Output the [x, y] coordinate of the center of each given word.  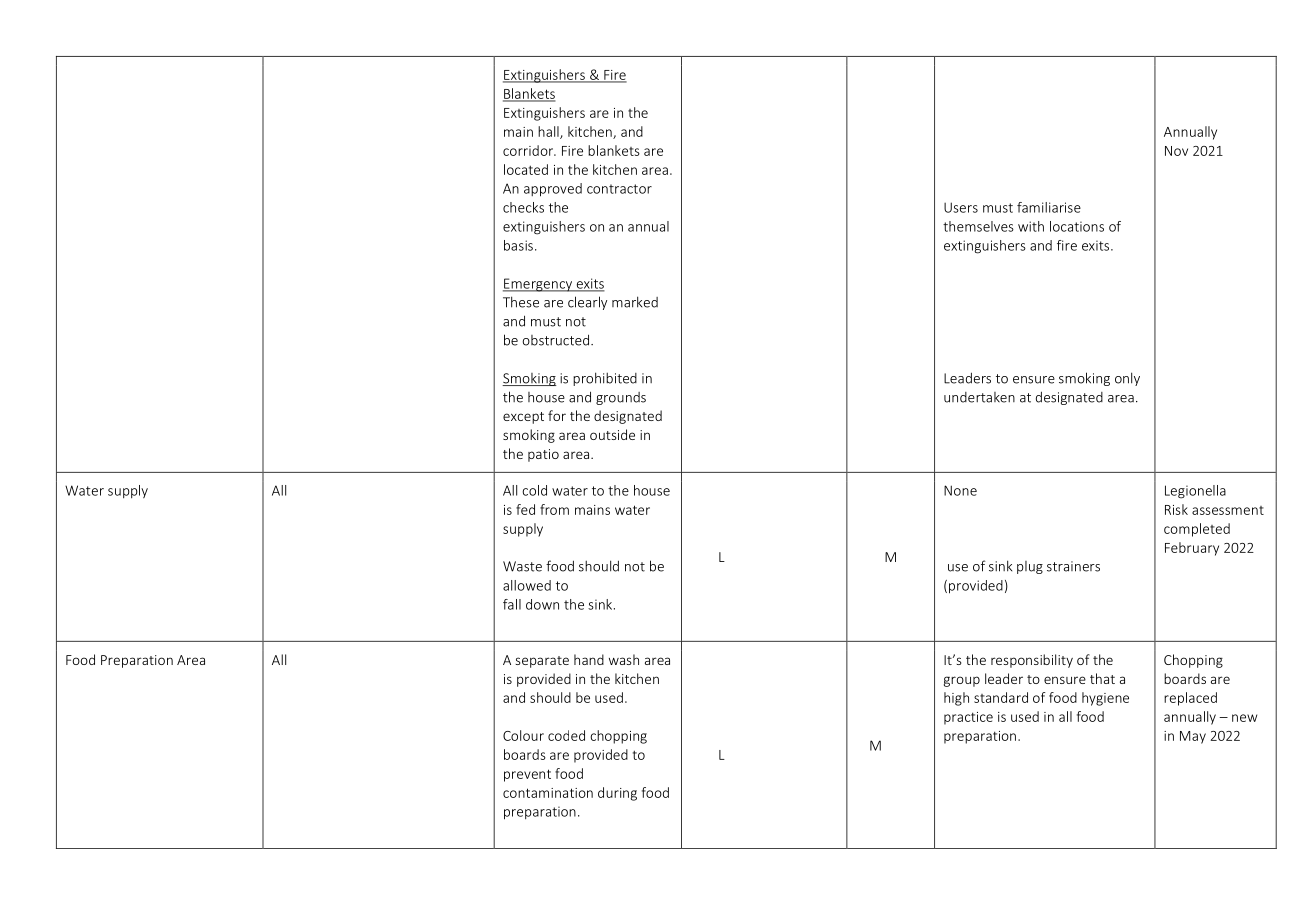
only [1127, 379]
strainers [1073, 566]
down [542, 604]
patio [543, 455]
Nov [1176, 151]
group [962, 681]
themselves [978, 226]
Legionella [1195, 492]
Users [961, 207]
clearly [587, 303]
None [960, 490]
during [617, 794]
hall [549, 132]
